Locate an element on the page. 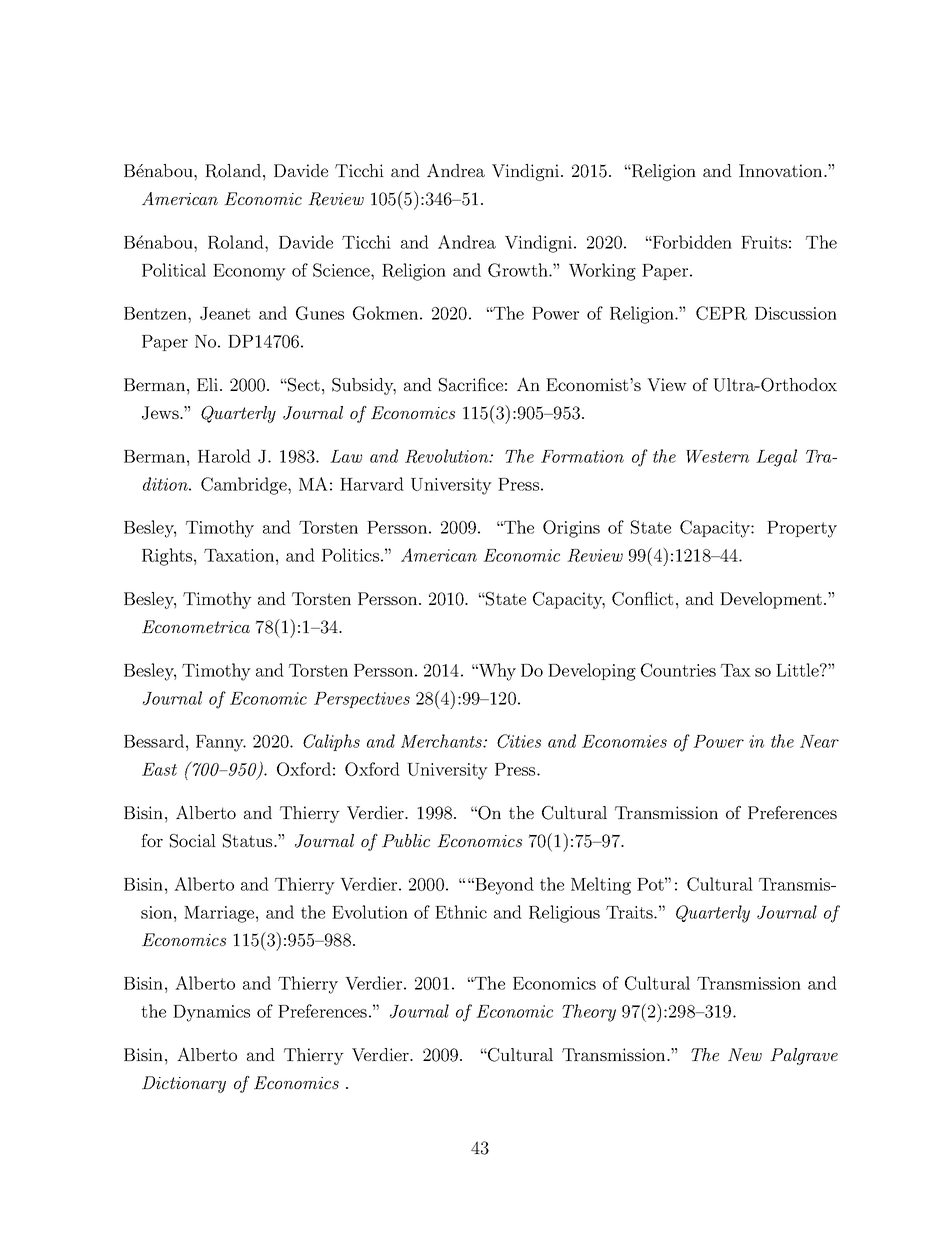  Economy is located at coordinates (249, 272).
